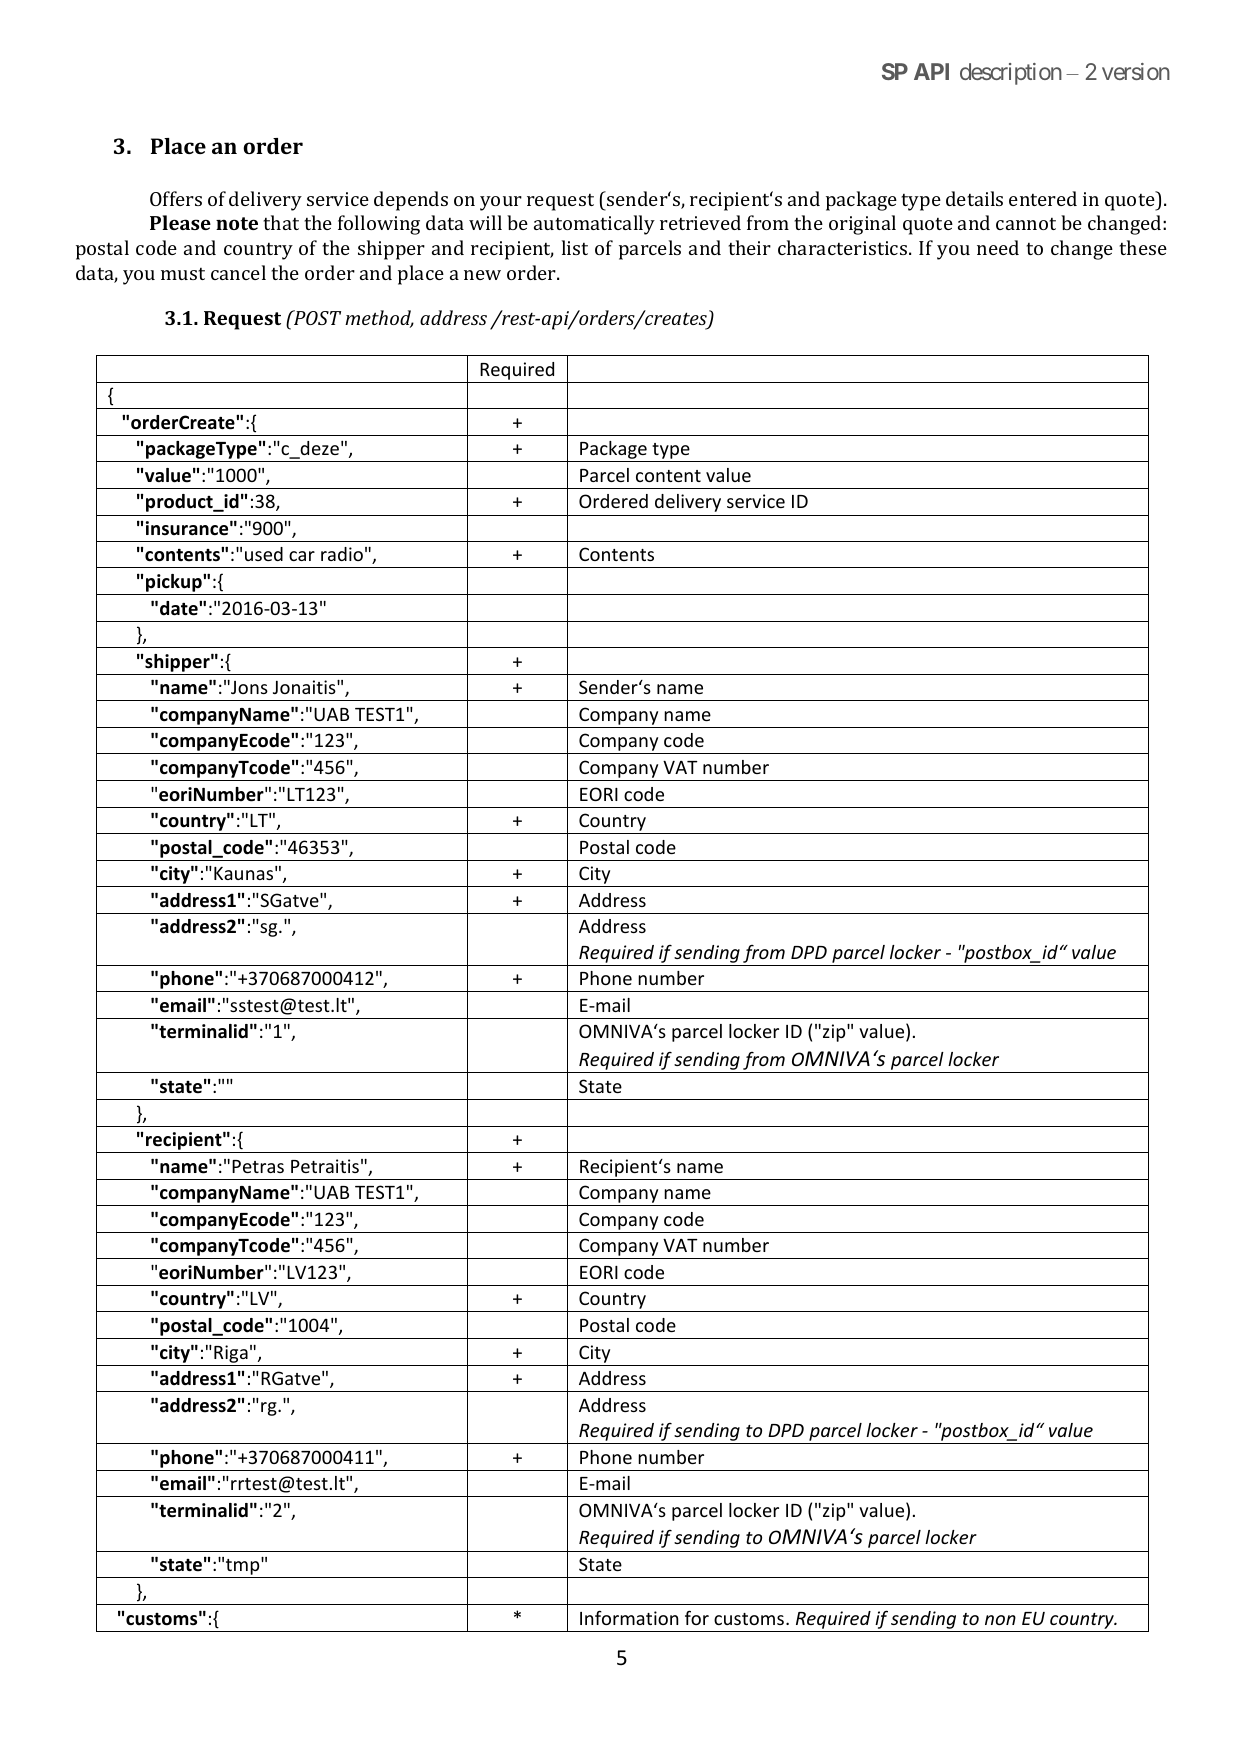 The height and width of the screenshot is (1759, 1244). What do you see at coordinates (1000, 1620) in the screenshot?
I see `non` at bounding box center [1000, 1620].
